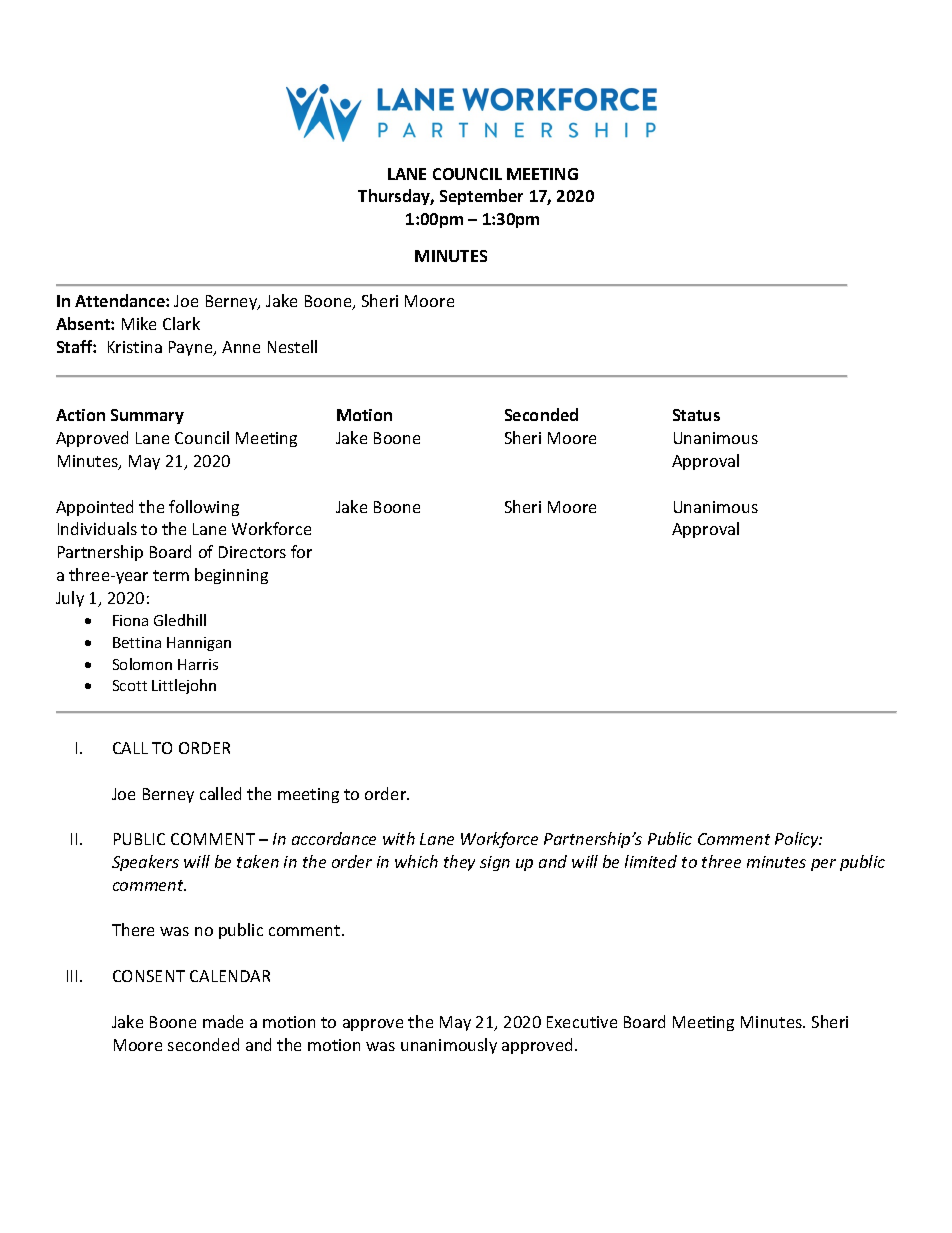 This image has height=1233, width=952. Describe the element at coordinates (651, 861) in the image. I see `limited` at that location.
